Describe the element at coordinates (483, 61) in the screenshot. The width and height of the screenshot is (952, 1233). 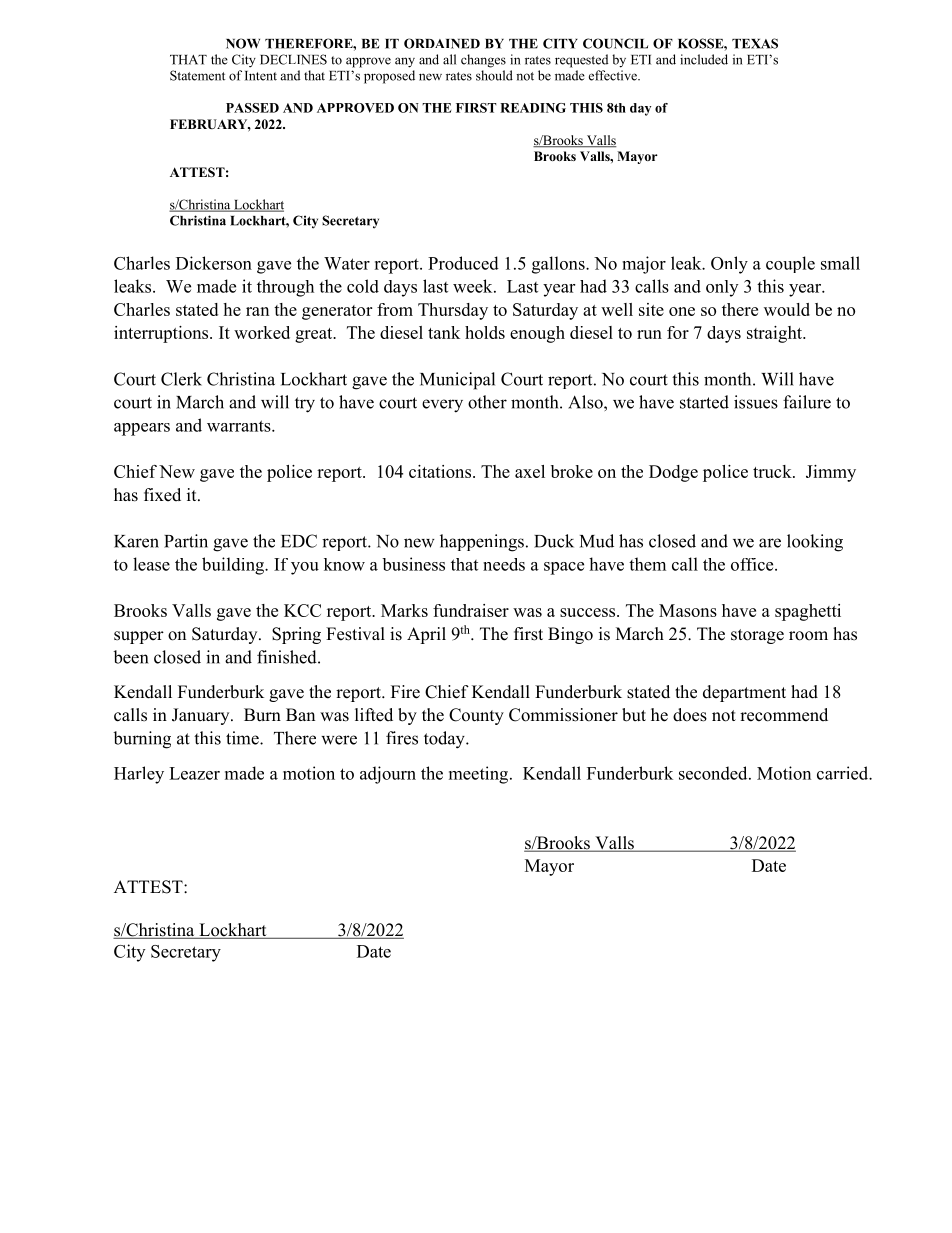
I see `changes` at that location.
